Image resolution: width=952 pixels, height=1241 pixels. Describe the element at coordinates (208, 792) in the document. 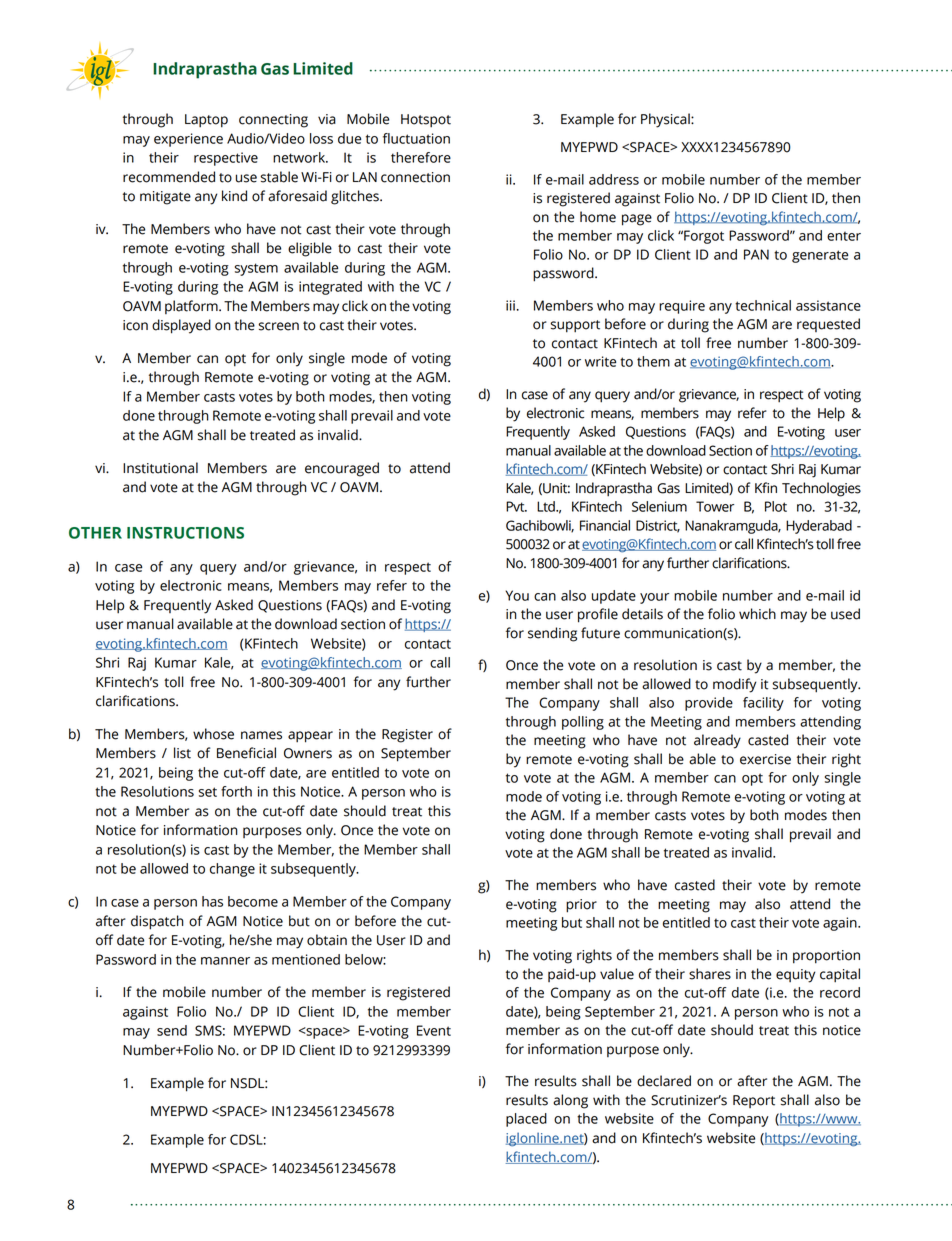

I see `set` at that location.
